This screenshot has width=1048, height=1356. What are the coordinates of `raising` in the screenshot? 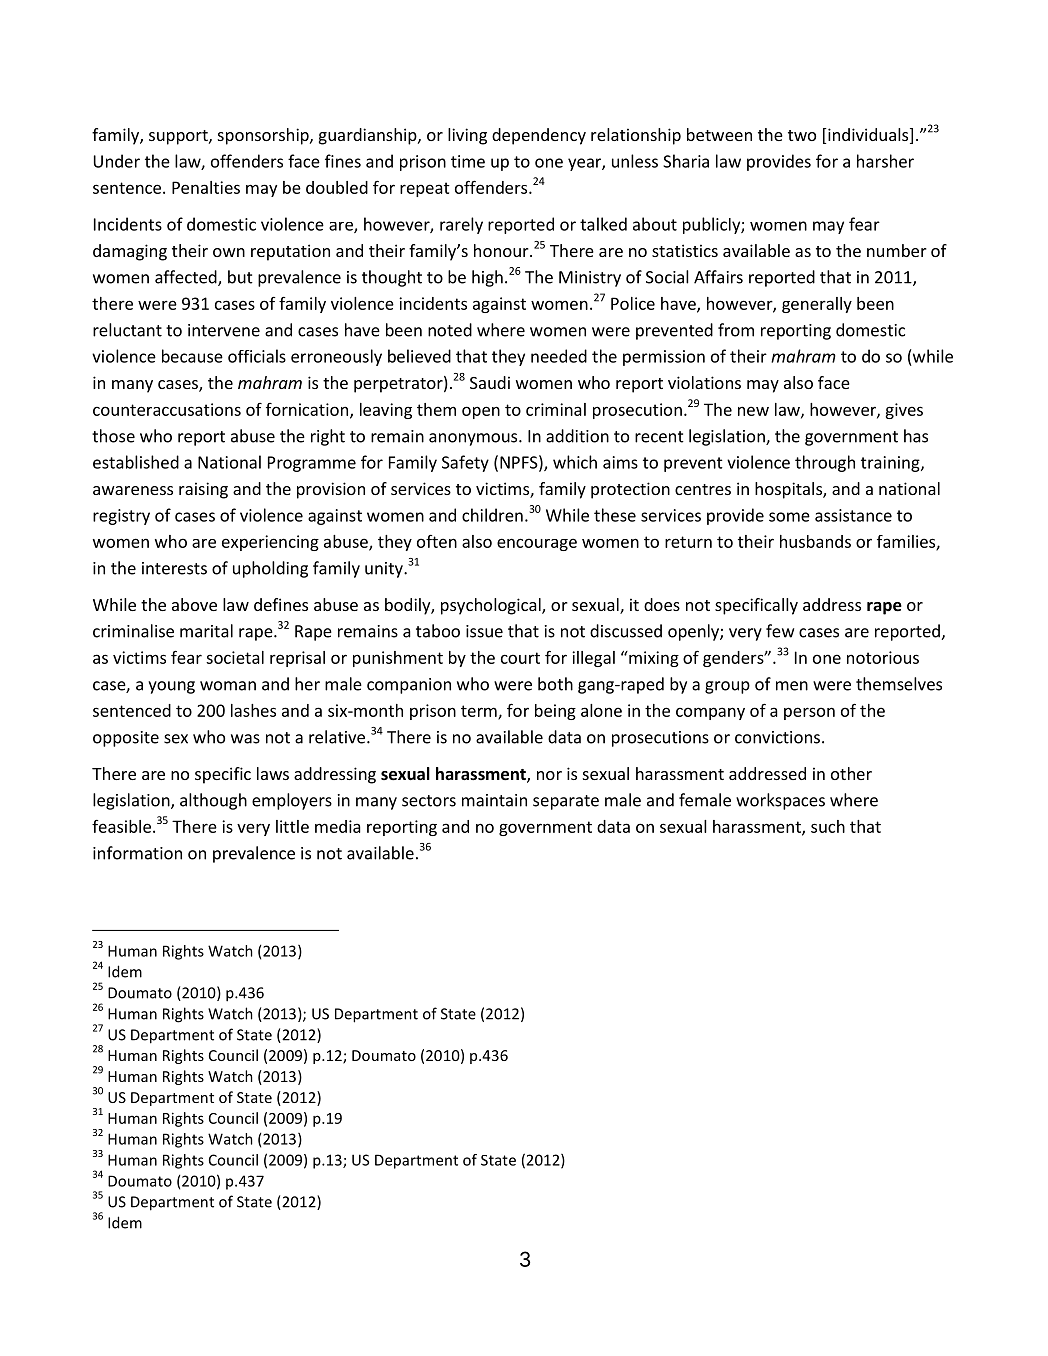 It's located at (203, 490).
